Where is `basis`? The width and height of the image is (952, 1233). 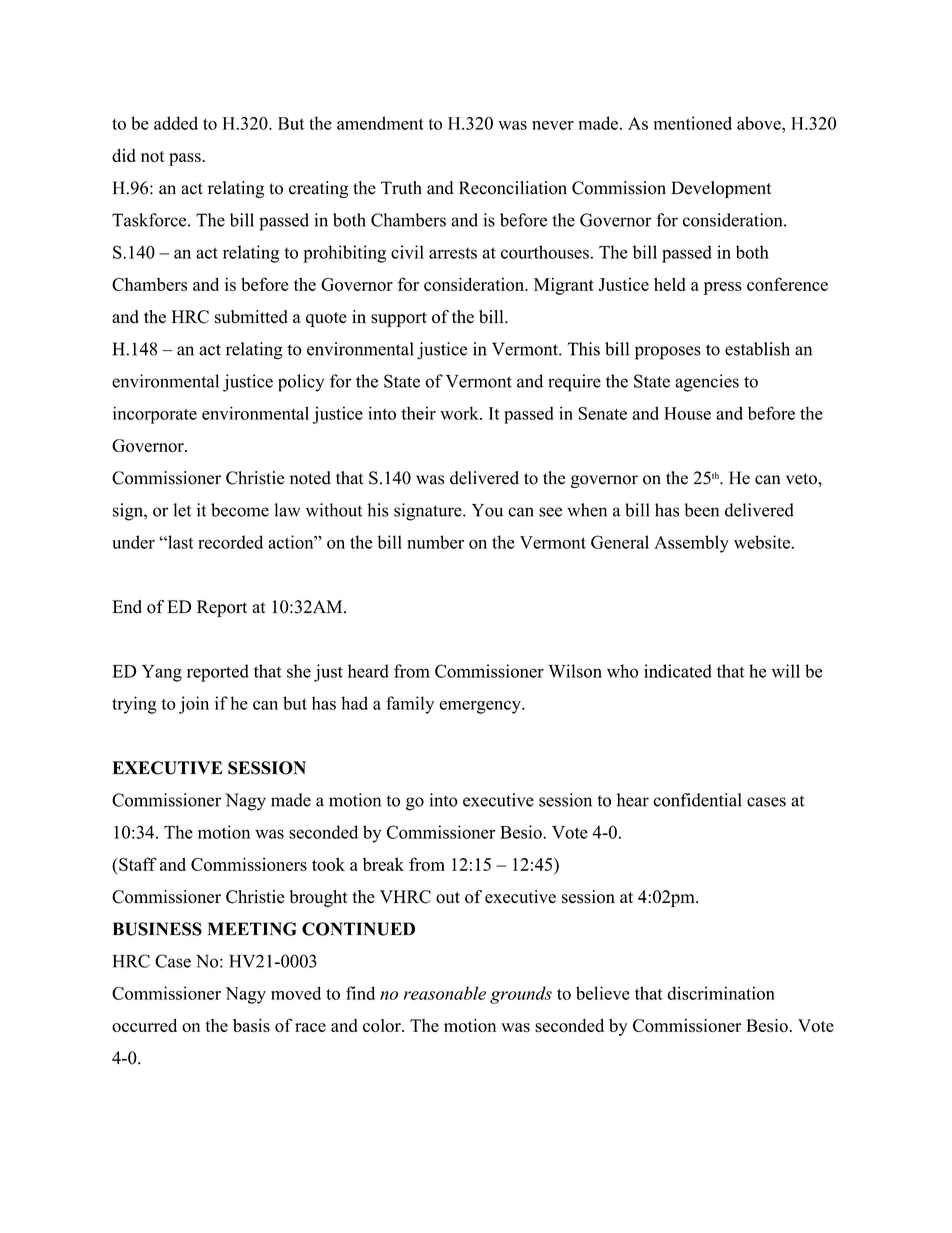 basis is located at coordinates (251, 1025).
